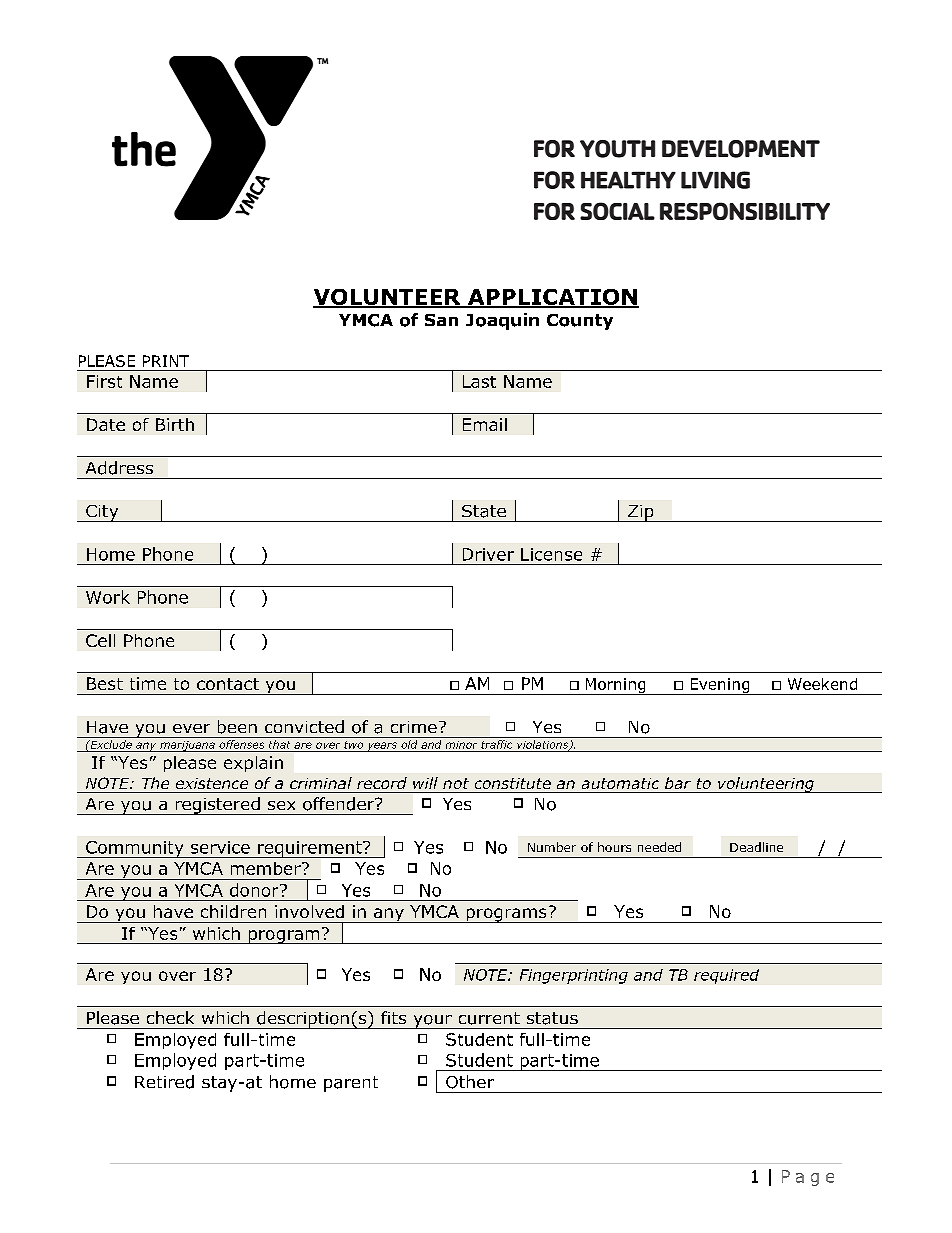 This image has height=1233, width=952. What do you see at coordinates (720, 686) in the image?
I see `Evening` at bounding box center [720, 686].
